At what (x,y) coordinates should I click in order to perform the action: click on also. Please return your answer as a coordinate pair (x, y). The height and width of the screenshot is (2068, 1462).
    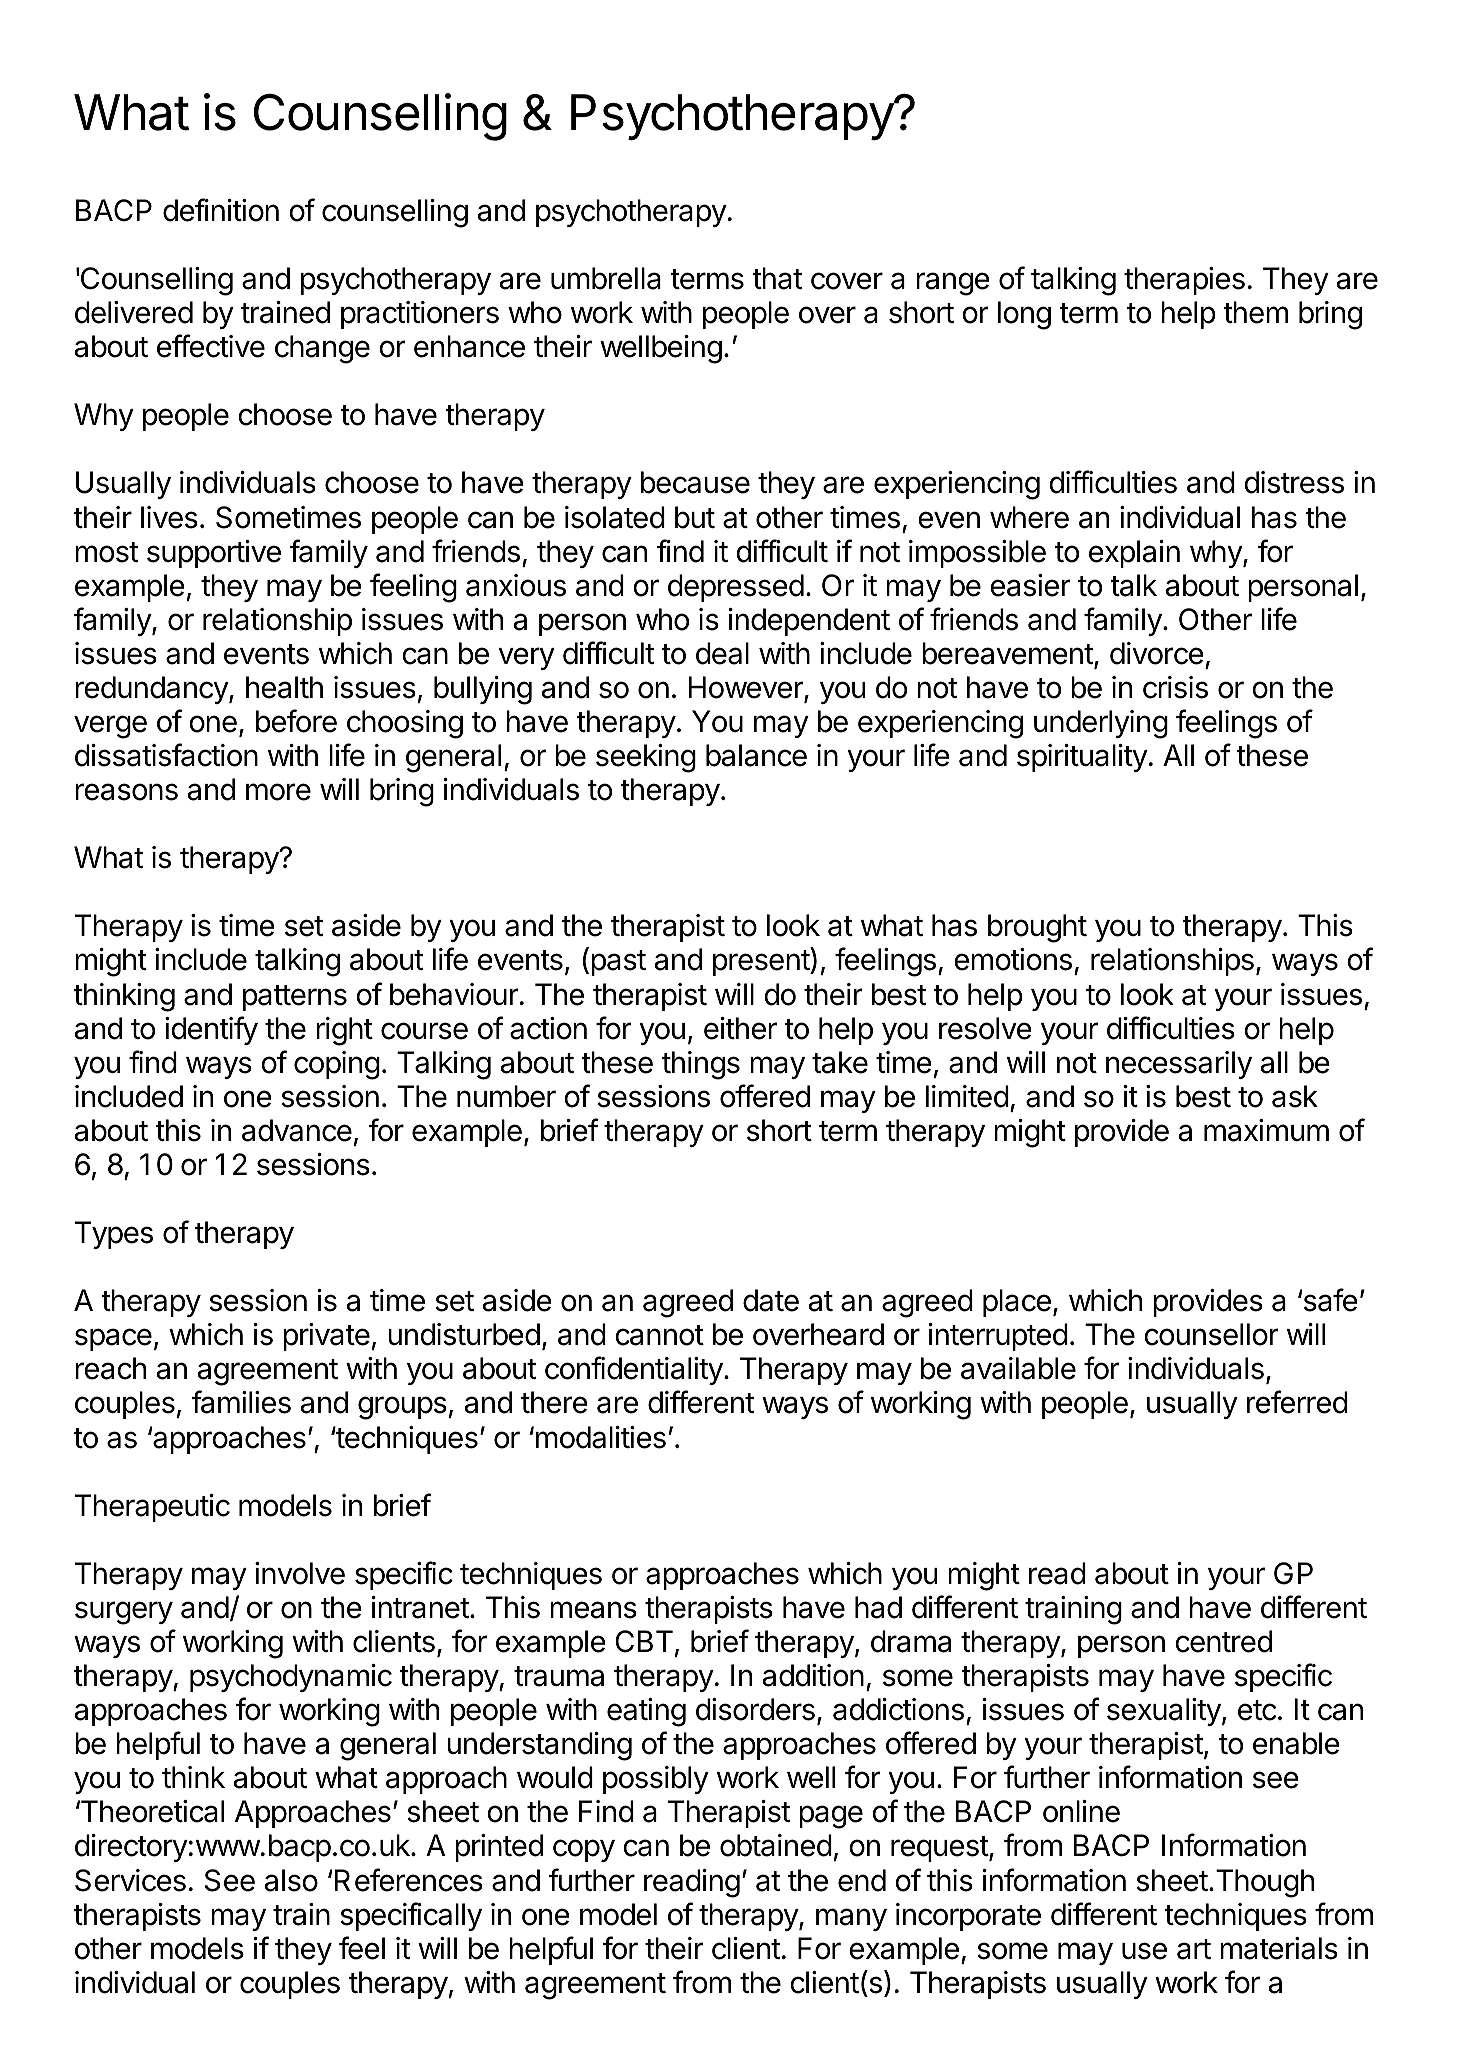
    Looking at the image, I should click on (291, 1880).
